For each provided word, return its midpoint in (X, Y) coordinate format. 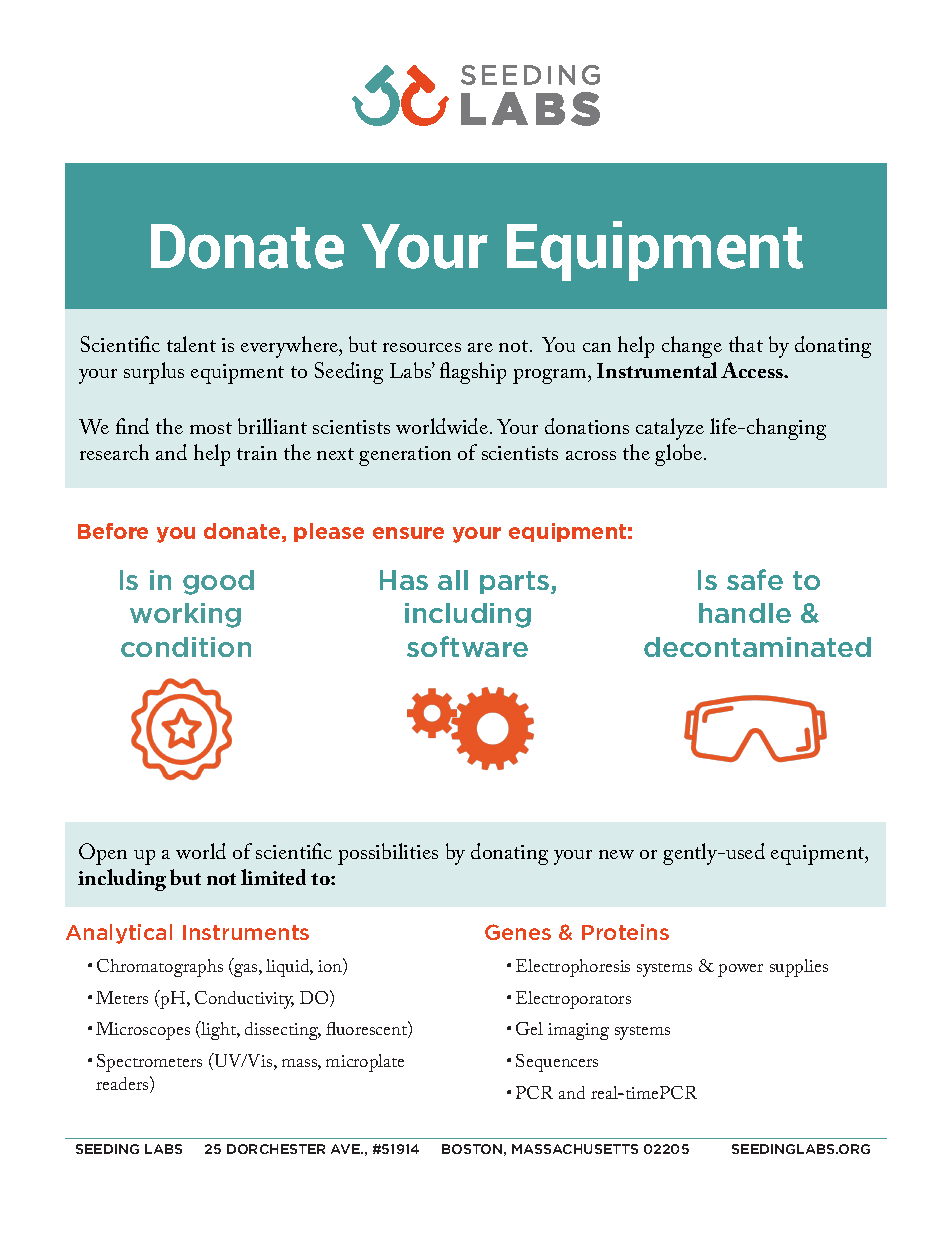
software (467, 646)
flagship (473, 373)
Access (753, 370)
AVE (346, 1149)
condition (186, 647)
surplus (154, 373)
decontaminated (757, 647)
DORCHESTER (276, 1149)
